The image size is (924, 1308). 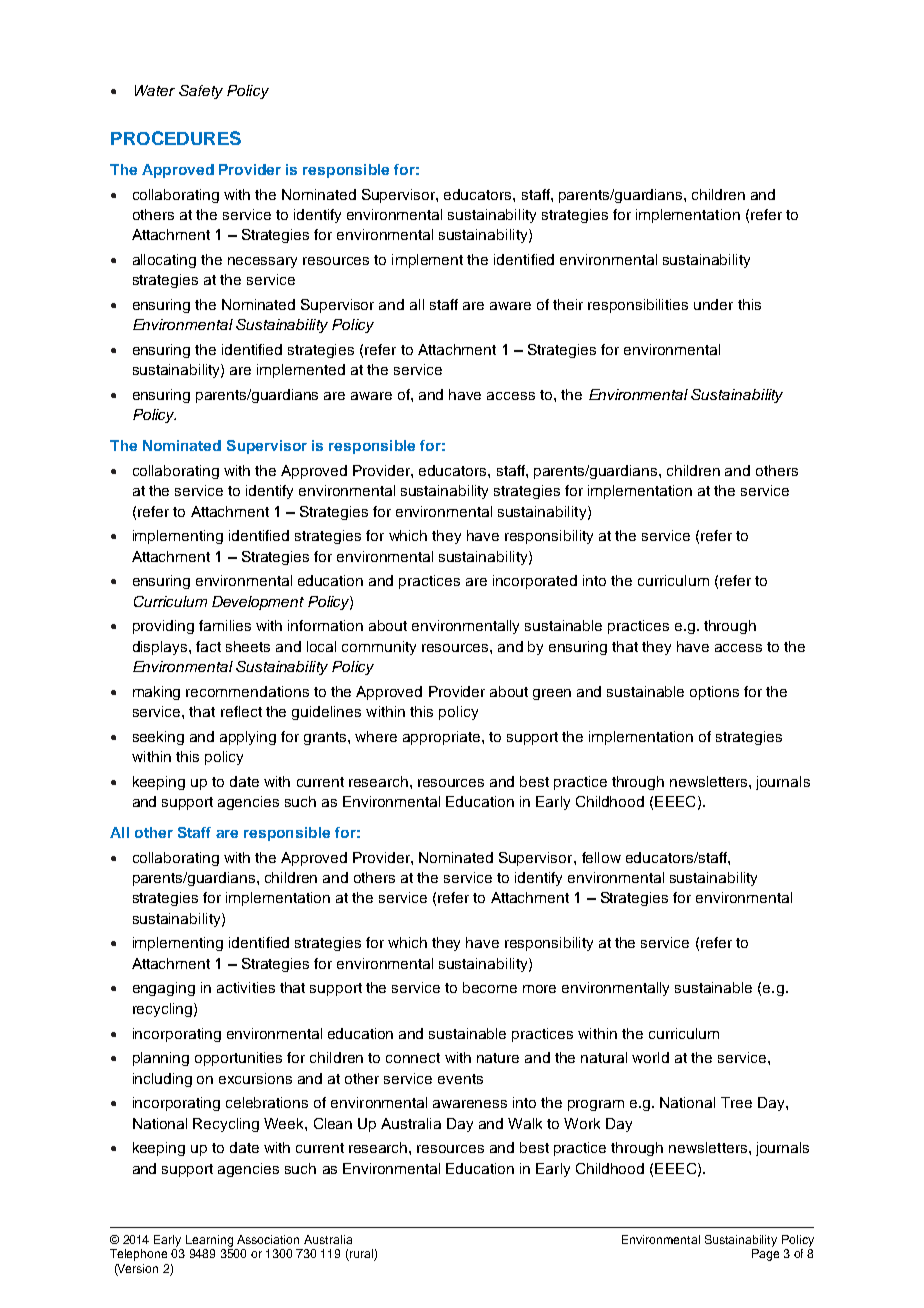 I want to click on appropriate, so click(x=443, y=738).
